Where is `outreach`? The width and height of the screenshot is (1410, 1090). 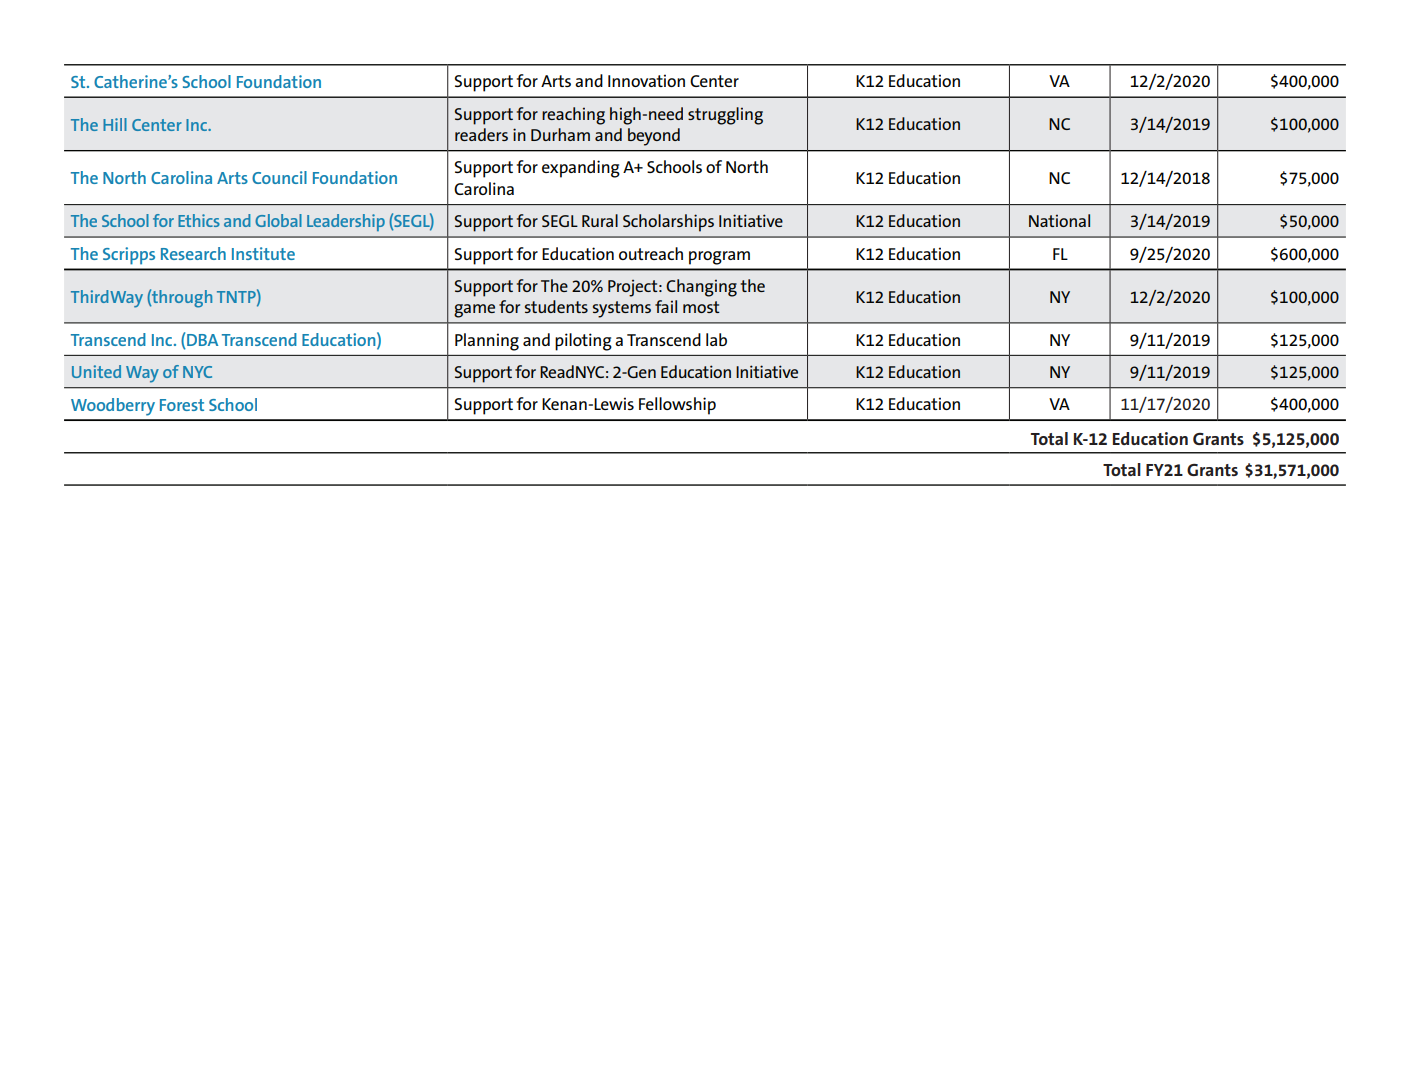
outreach is located at coordinates (651, 253).
